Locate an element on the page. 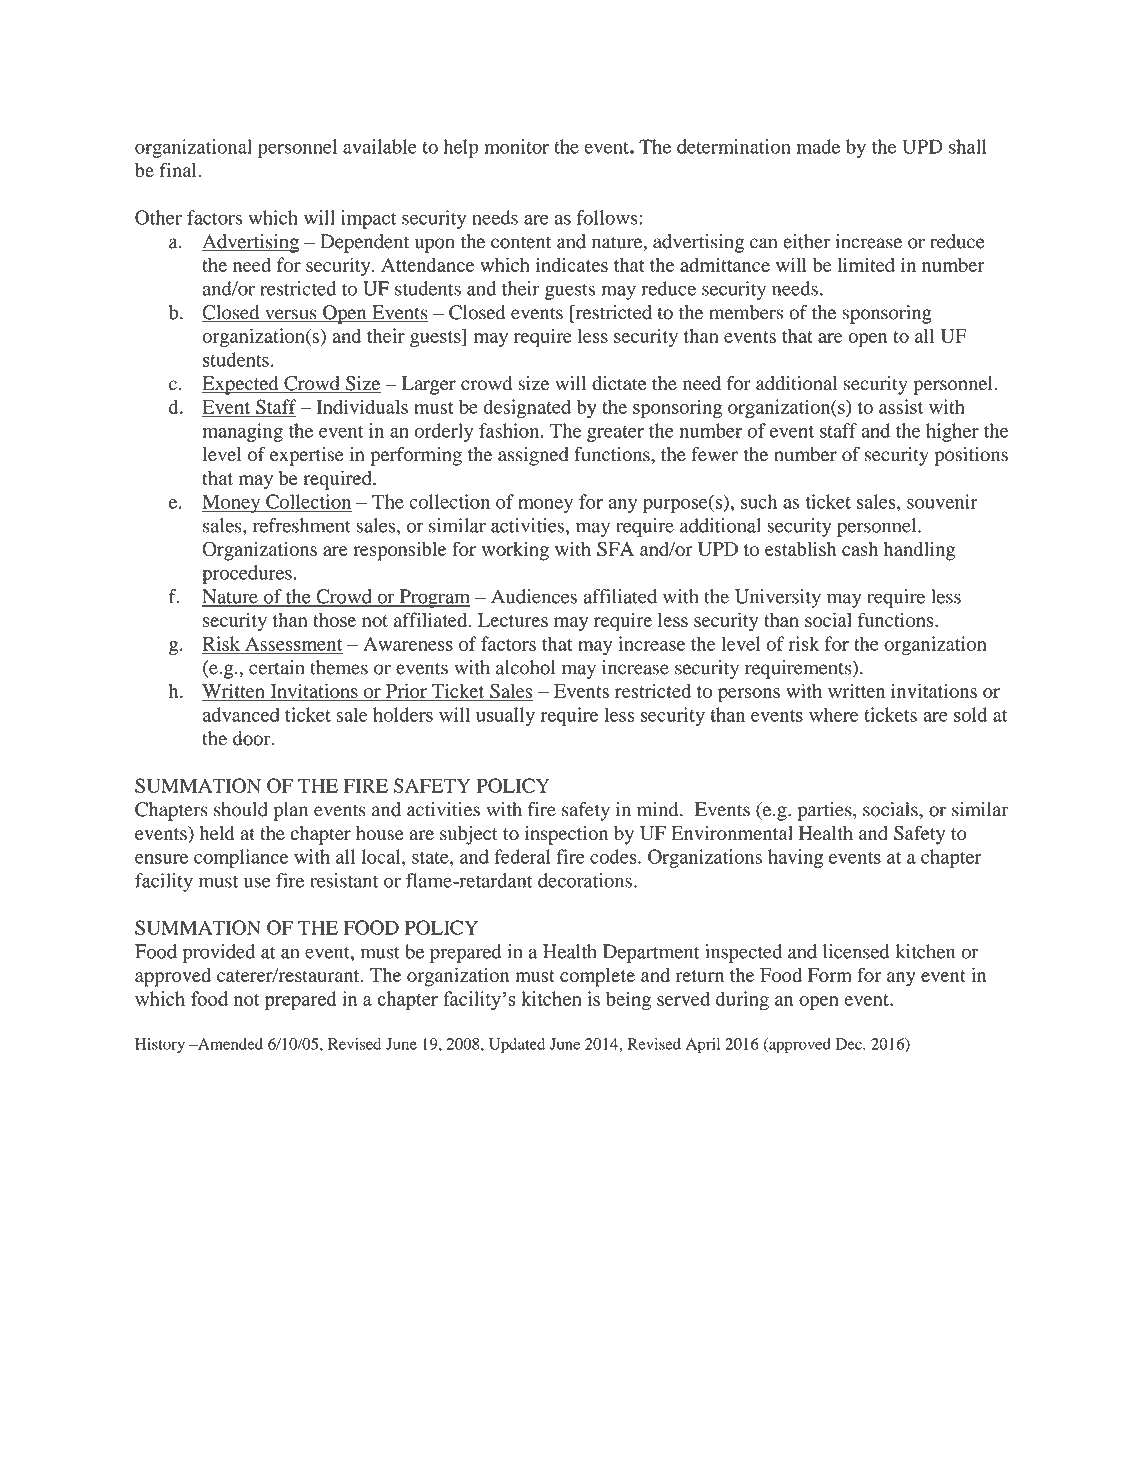  made is located at coordinates (818, 146).
